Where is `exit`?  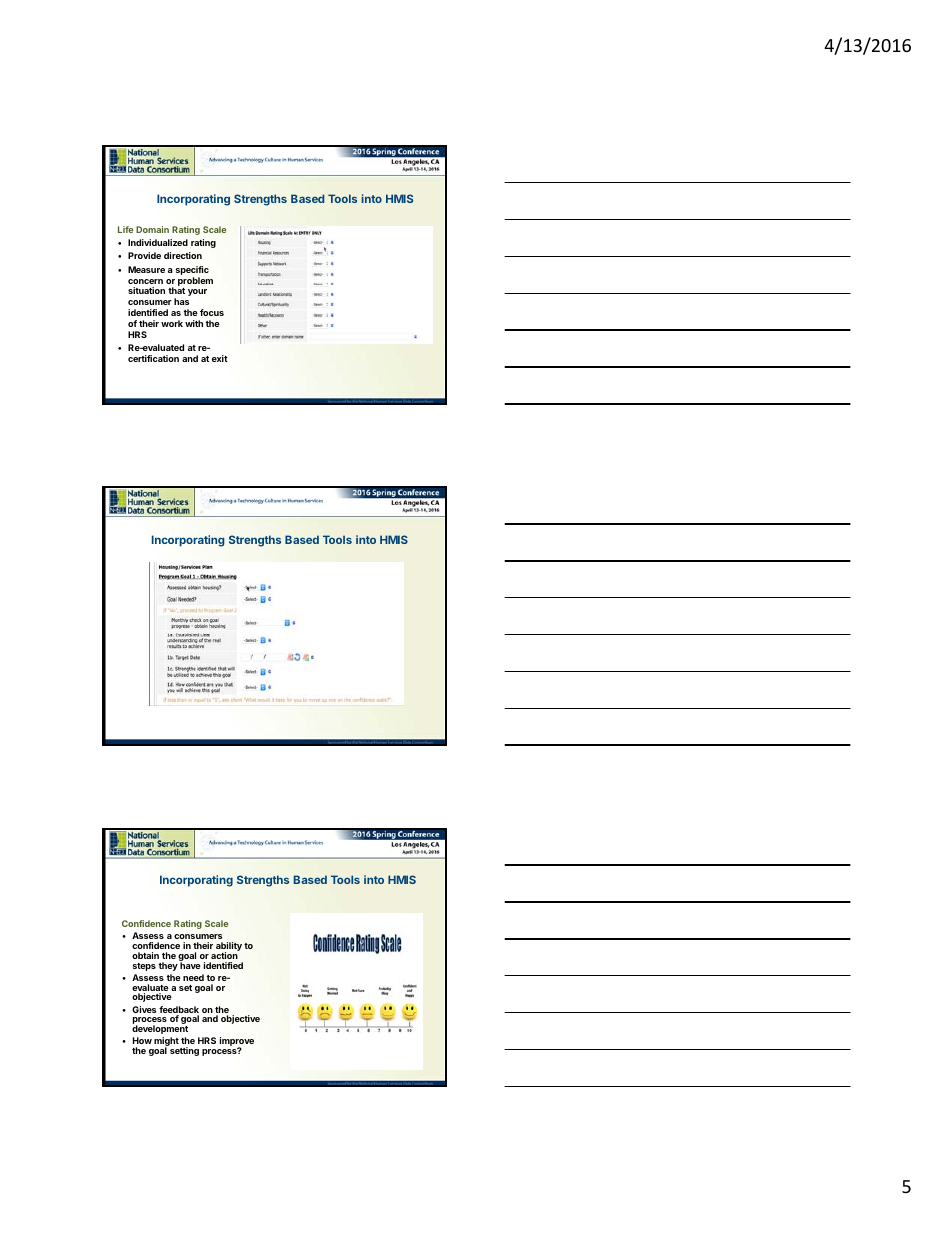 exit is located at coordinates (220, 358).
